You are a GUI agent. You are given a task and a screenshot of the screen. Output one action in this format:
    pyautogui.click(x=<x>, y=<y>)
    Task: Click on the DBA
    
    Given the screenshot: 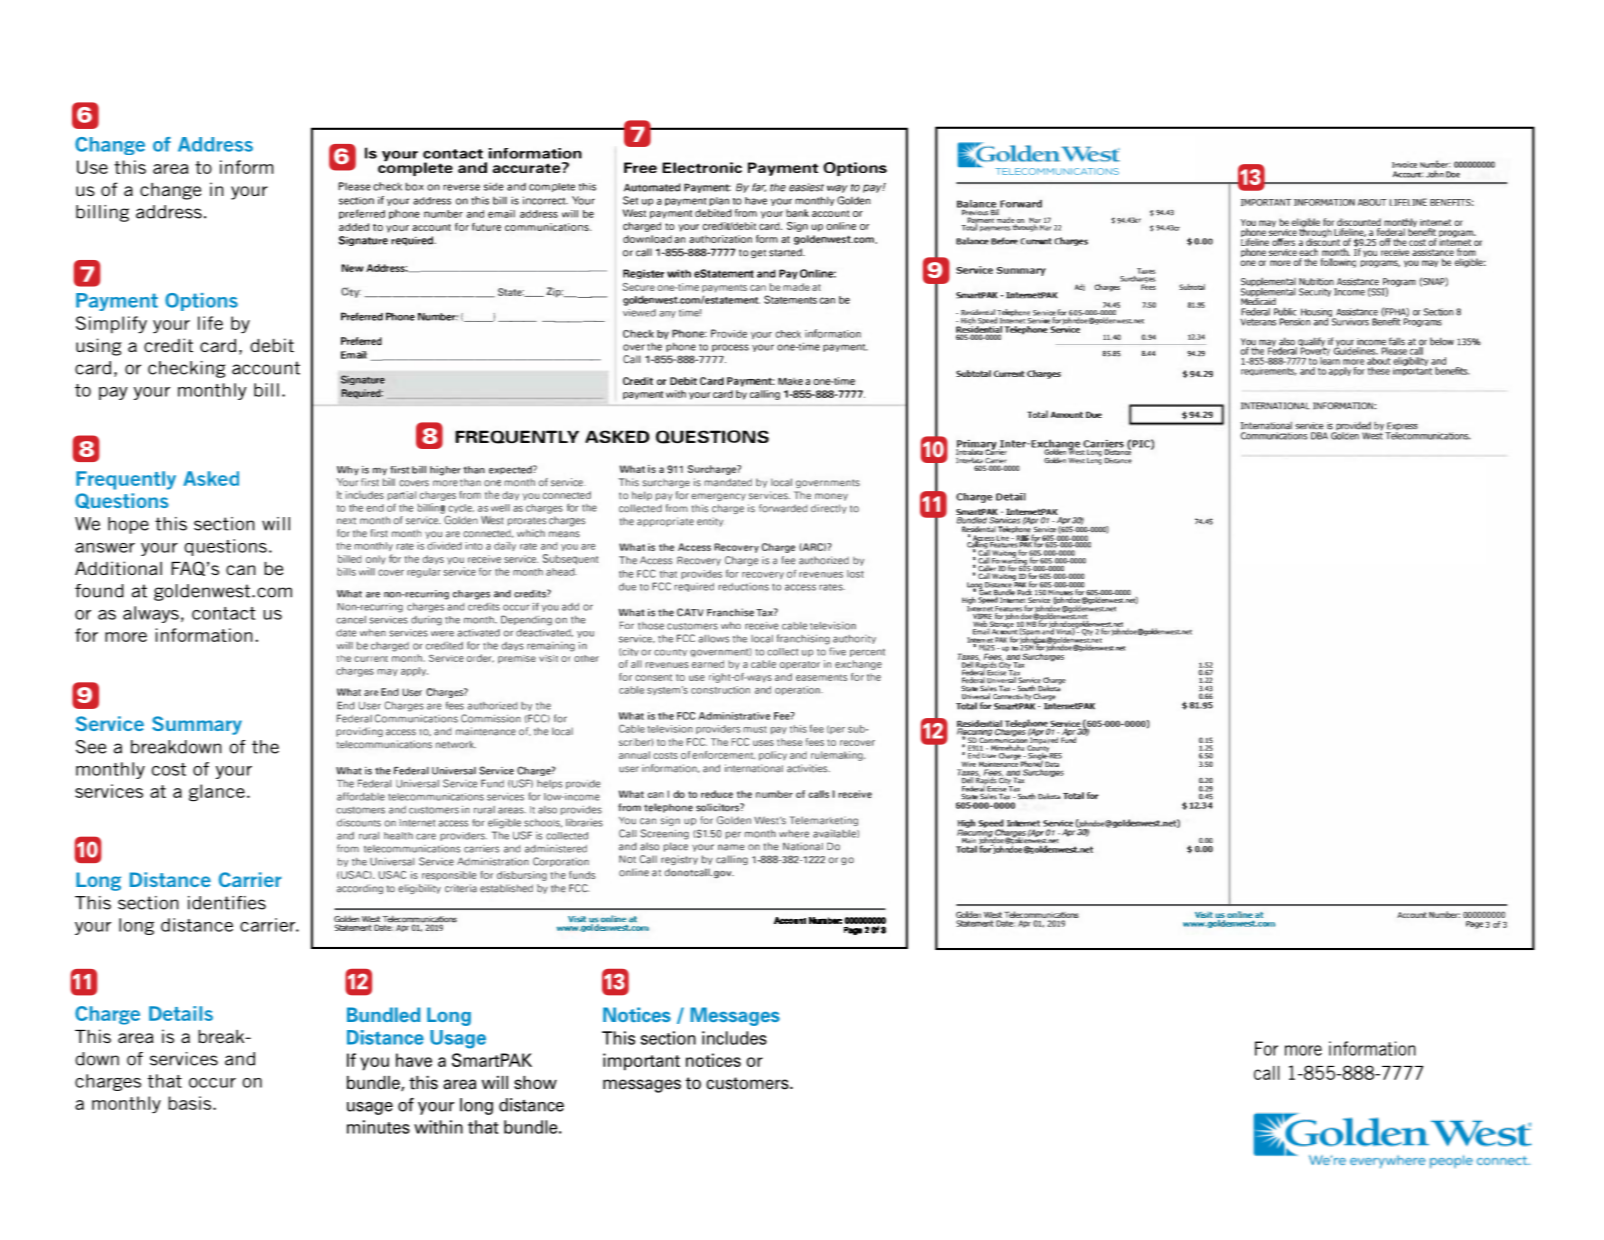 What is the action you would take?
    pyautogui.click(x=1319, y=436)
